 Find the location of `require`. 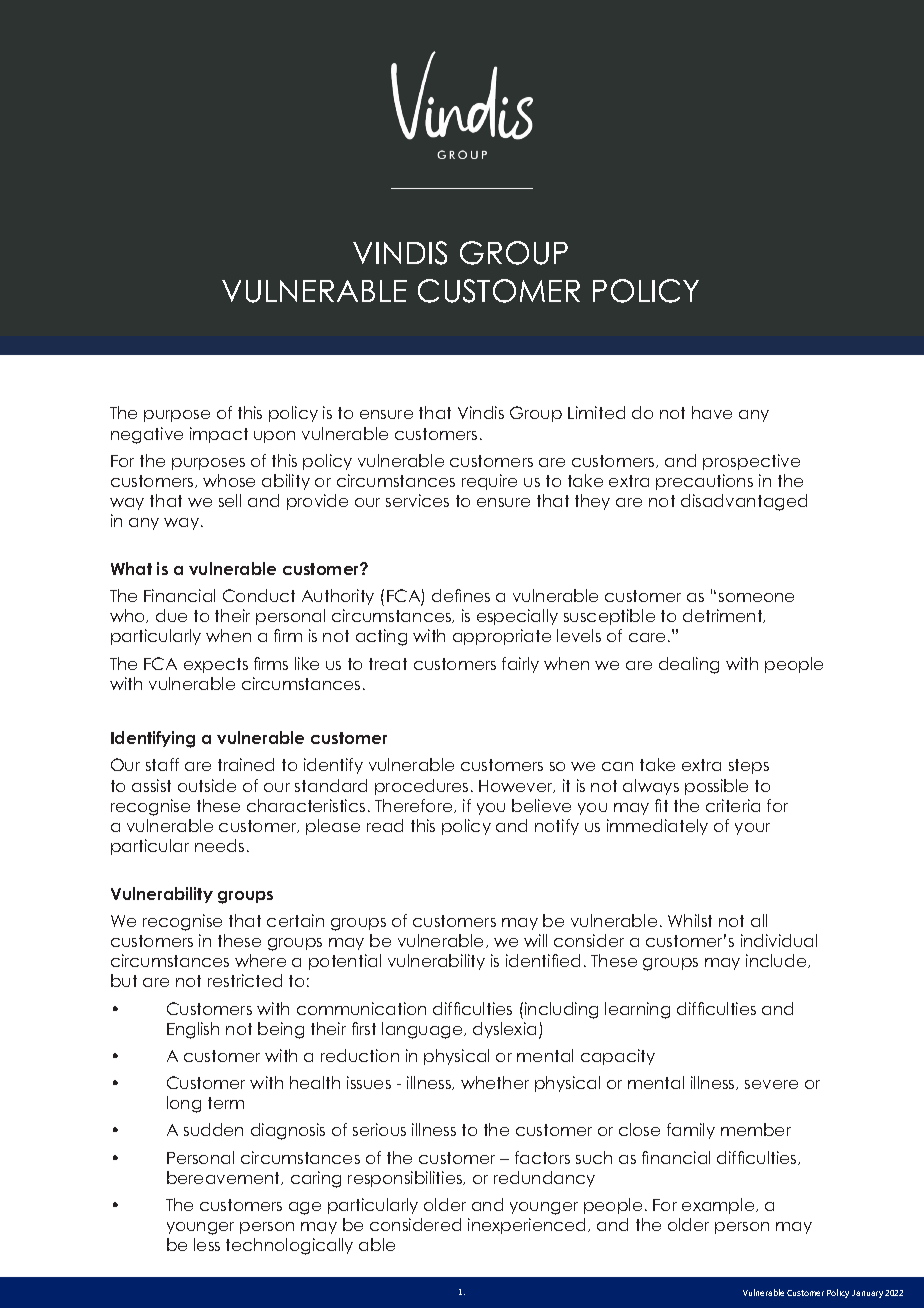

require is located at coordinates (489, 482).
